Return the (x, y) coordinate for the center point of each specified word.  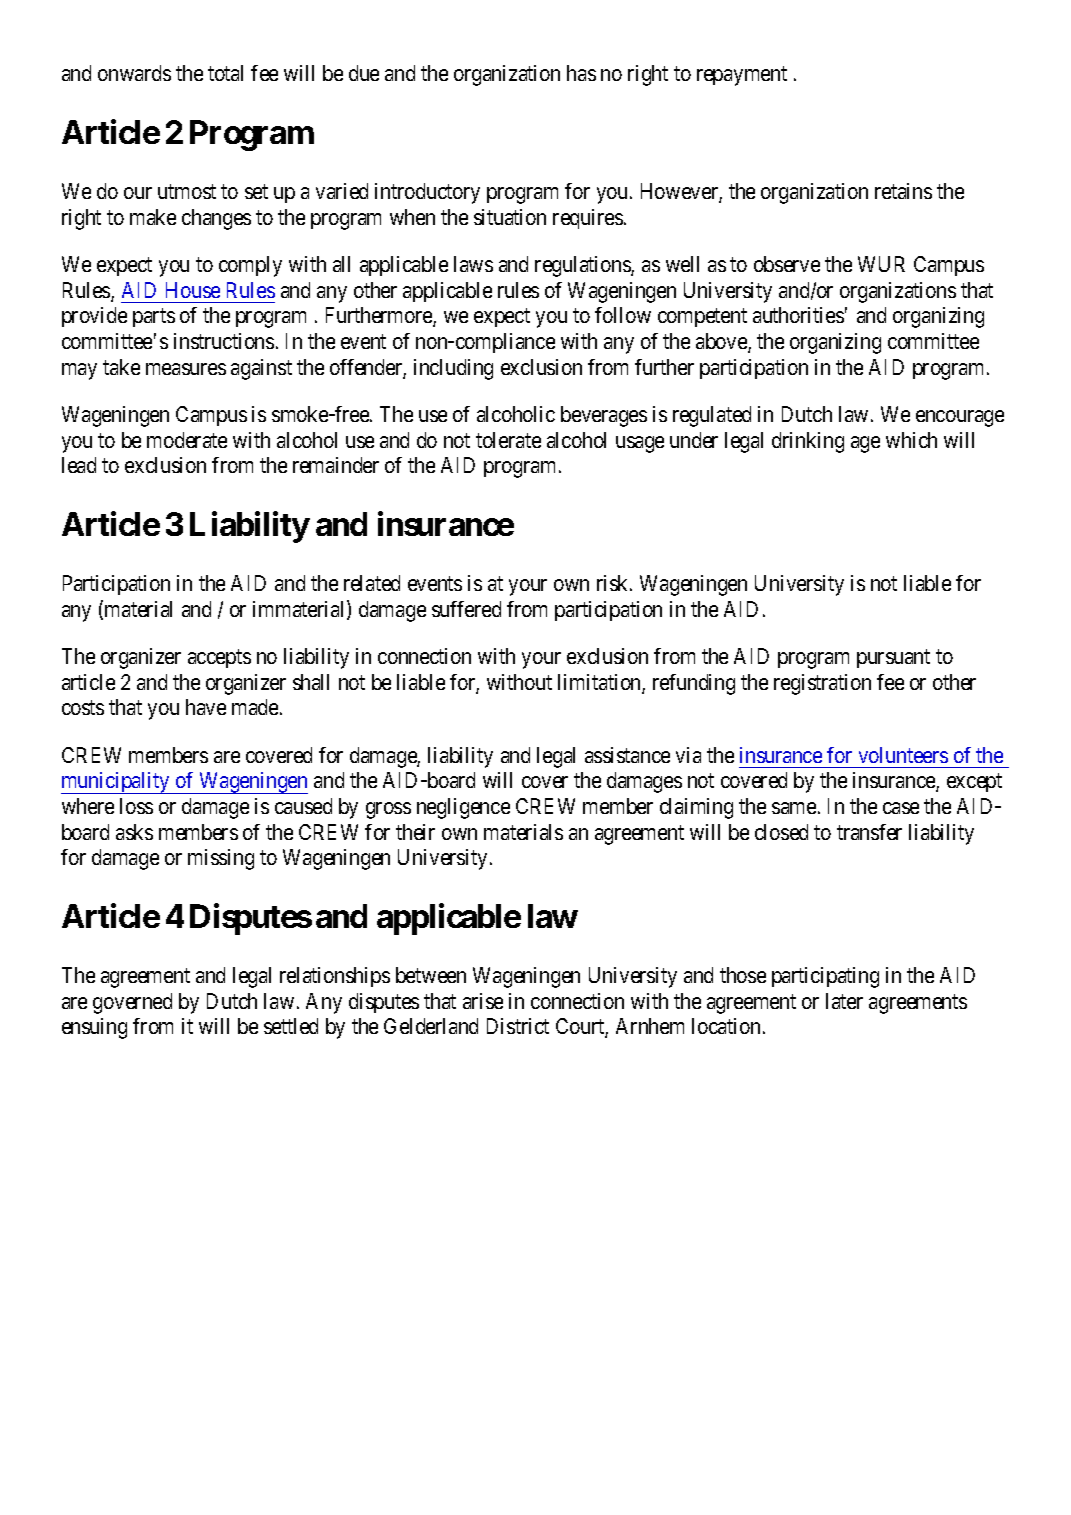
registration (822, 684)
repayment (742, 76)
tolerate (508, 440)
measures (186, 369)
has (581, 73)
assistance (627, 755)
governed (132, 1003)
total (225, 73)
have (206, 707)
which (911, 440)
